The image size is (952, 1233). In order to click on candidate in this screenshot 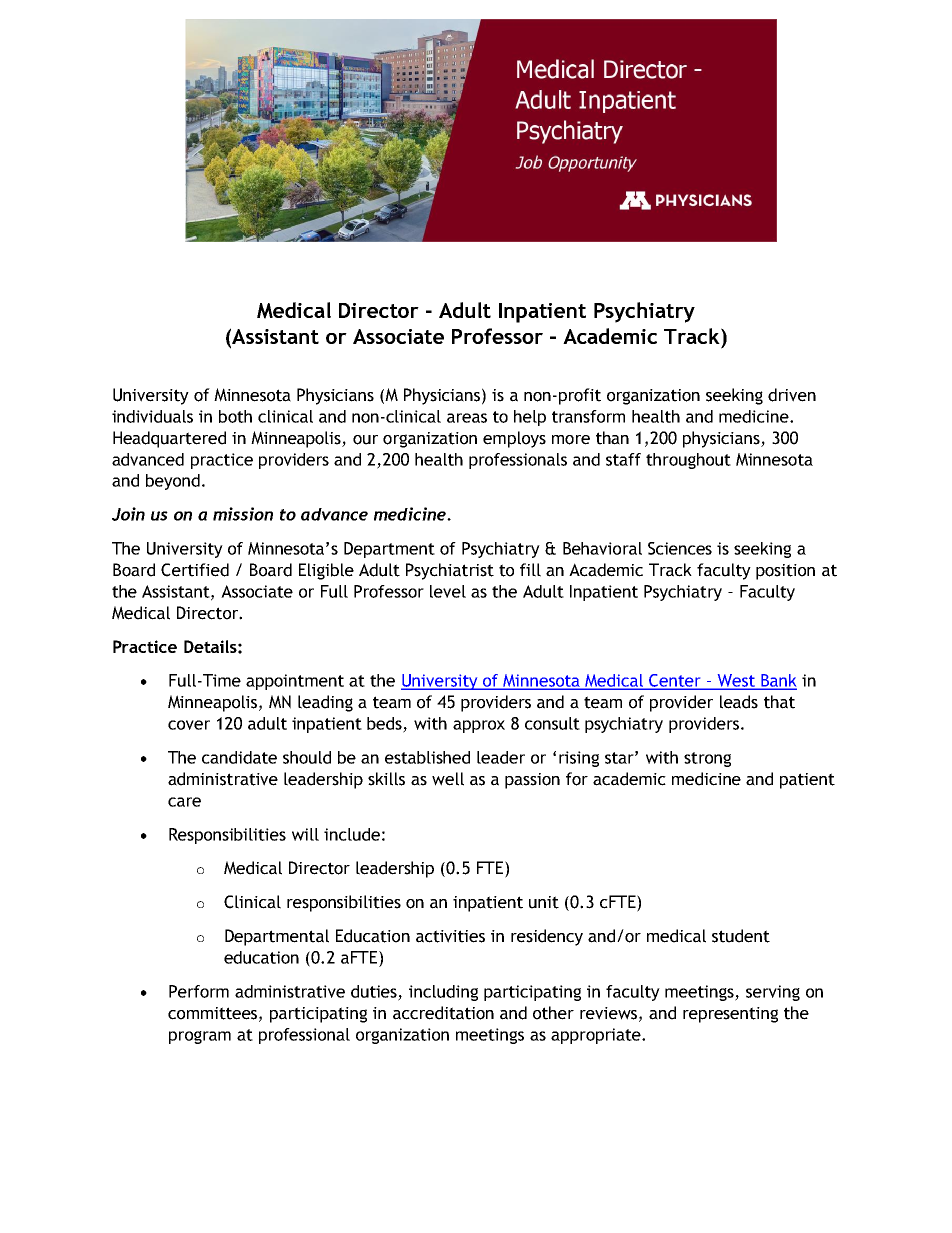, I will do `click(239, 757)`.
